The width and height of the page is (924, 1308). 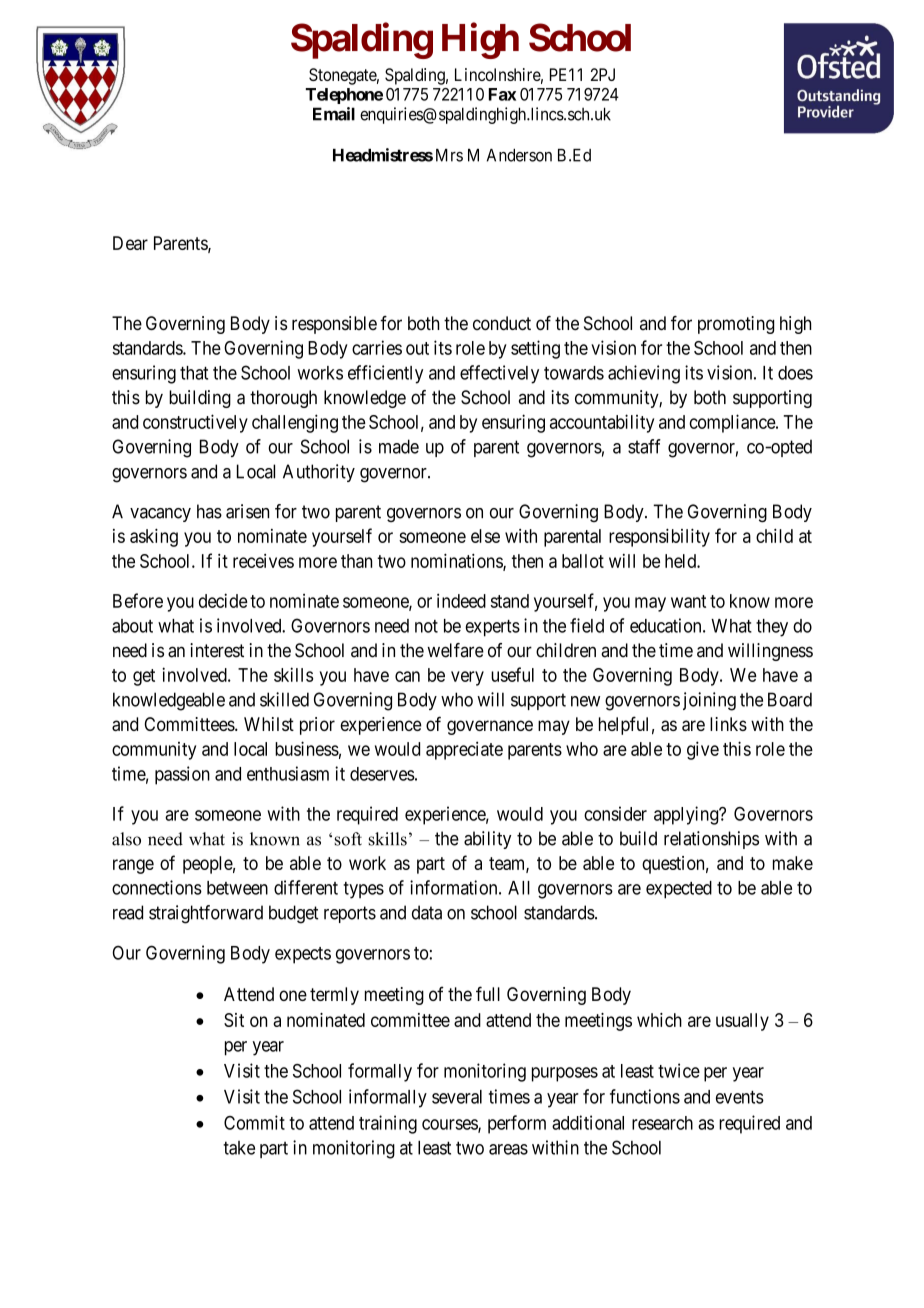 What do you see at coordinates (461, 600) in the page?
I see `indeed` at bounding box center [461, 600].
